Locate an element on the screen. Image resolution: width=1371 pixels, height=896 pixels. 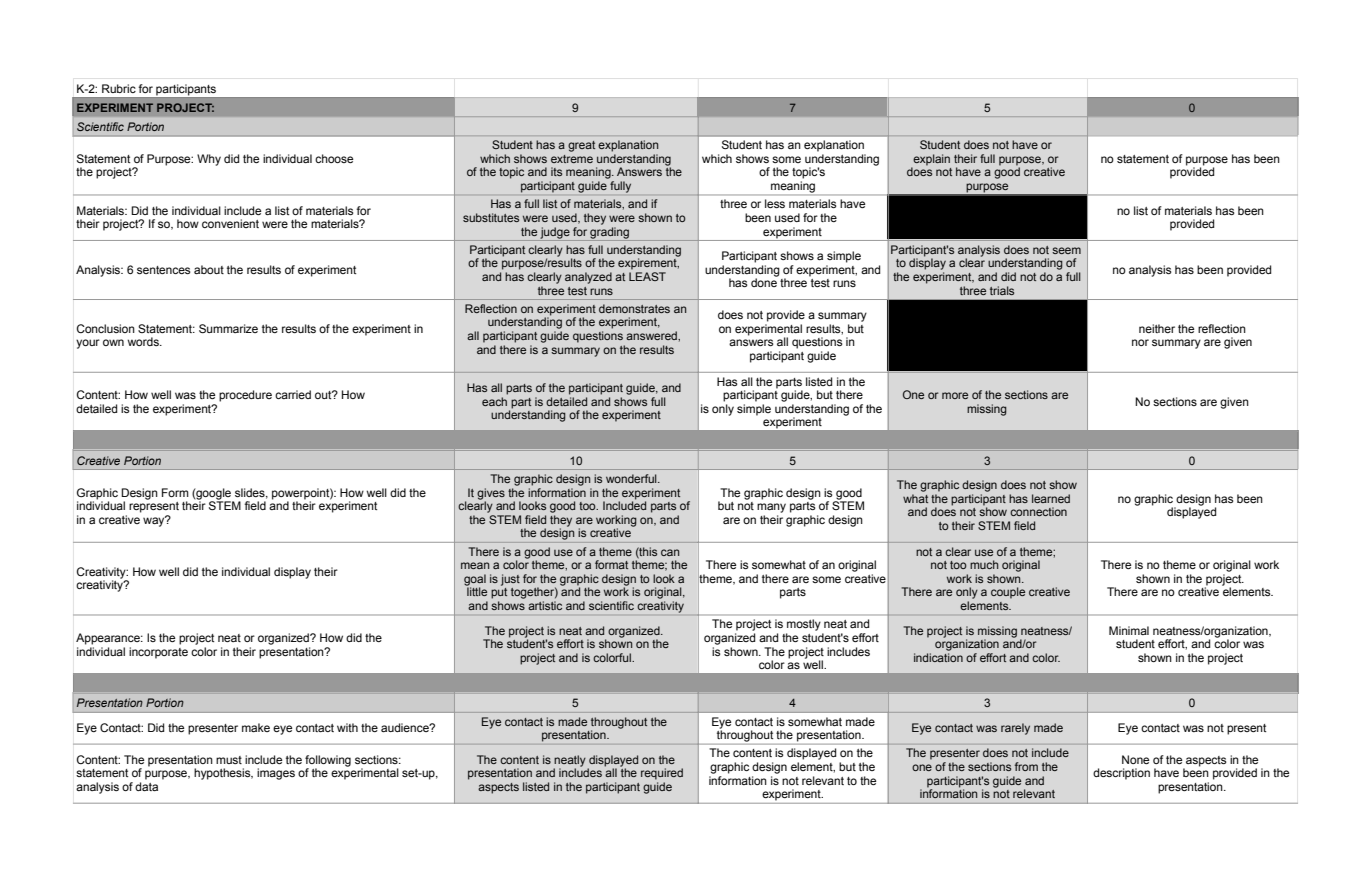
incorporate is located at coordinates (158, 653).
